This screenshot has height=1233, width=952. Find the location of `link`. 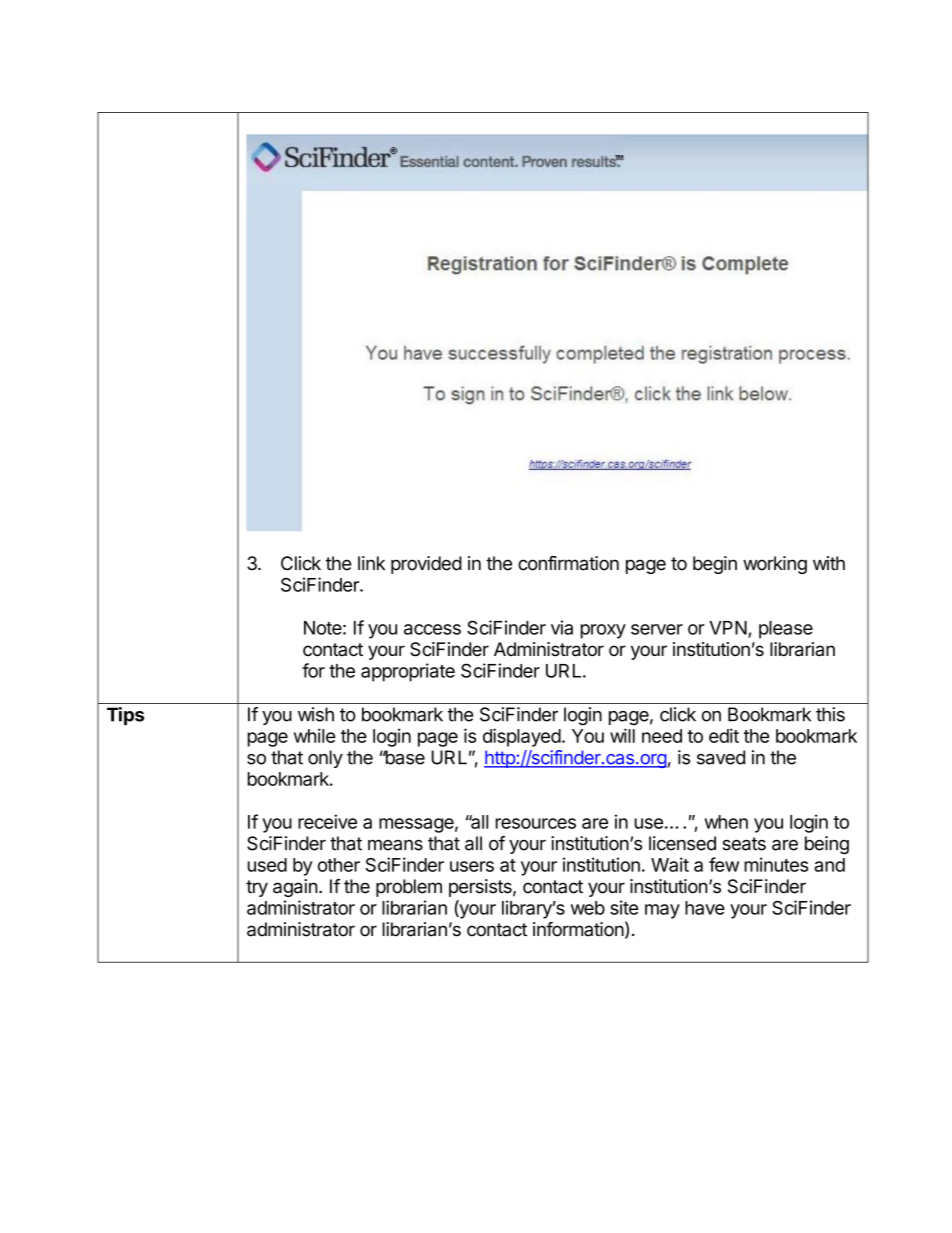

link is located at coordinates (371, 563).
